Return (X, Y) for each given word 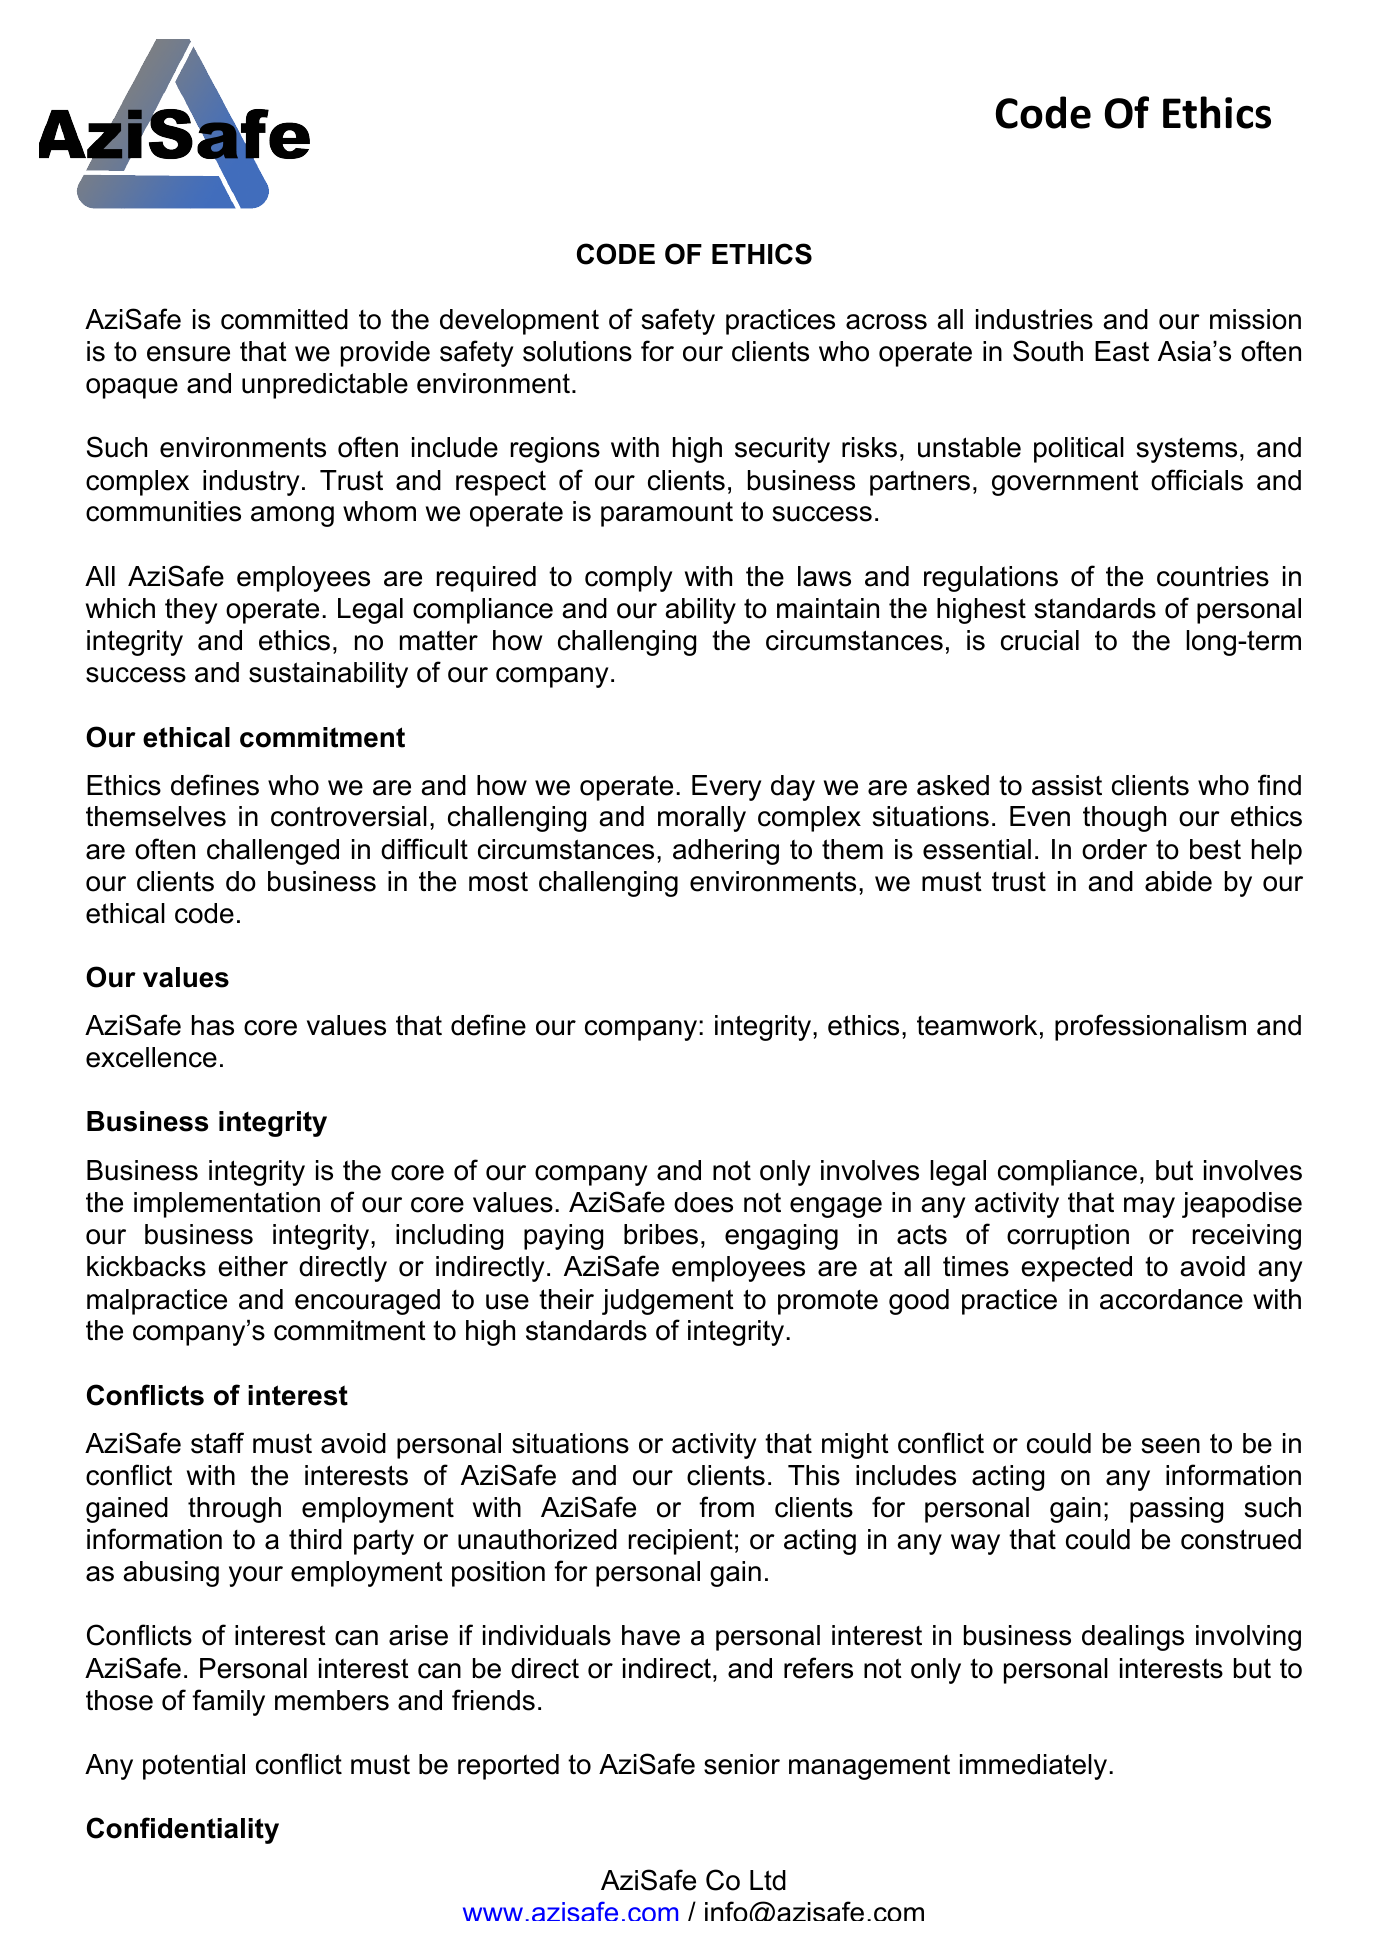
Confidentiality (183, 1830)
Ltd (768, 1880)
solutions (577, 351)
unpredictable (325, 386)
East (1122, 351)
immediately (1035, 1767)
